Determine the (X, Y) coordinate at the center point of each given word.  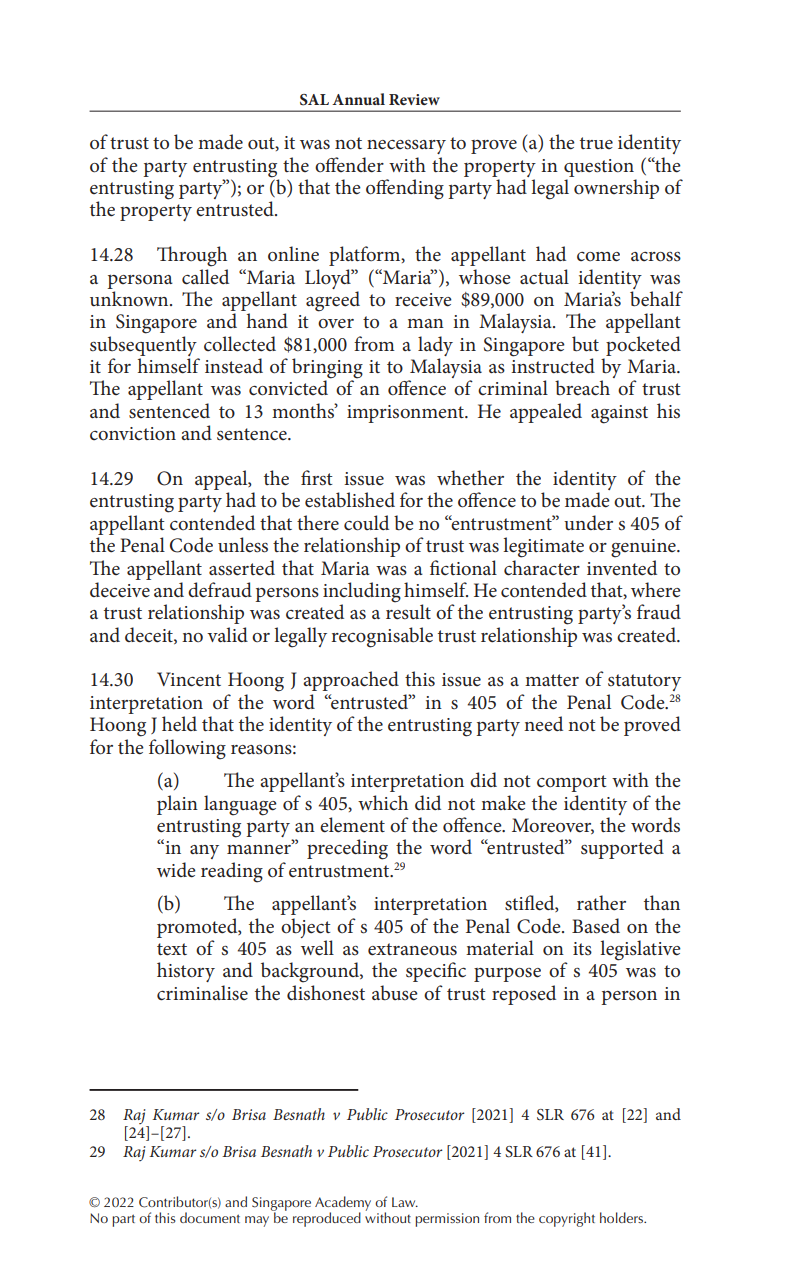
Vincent (189, 679)
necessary (406, 147)
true (596, 143)
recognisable (382, 637)
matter (552, 680)
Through (192, 256)
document (210, 1217)
